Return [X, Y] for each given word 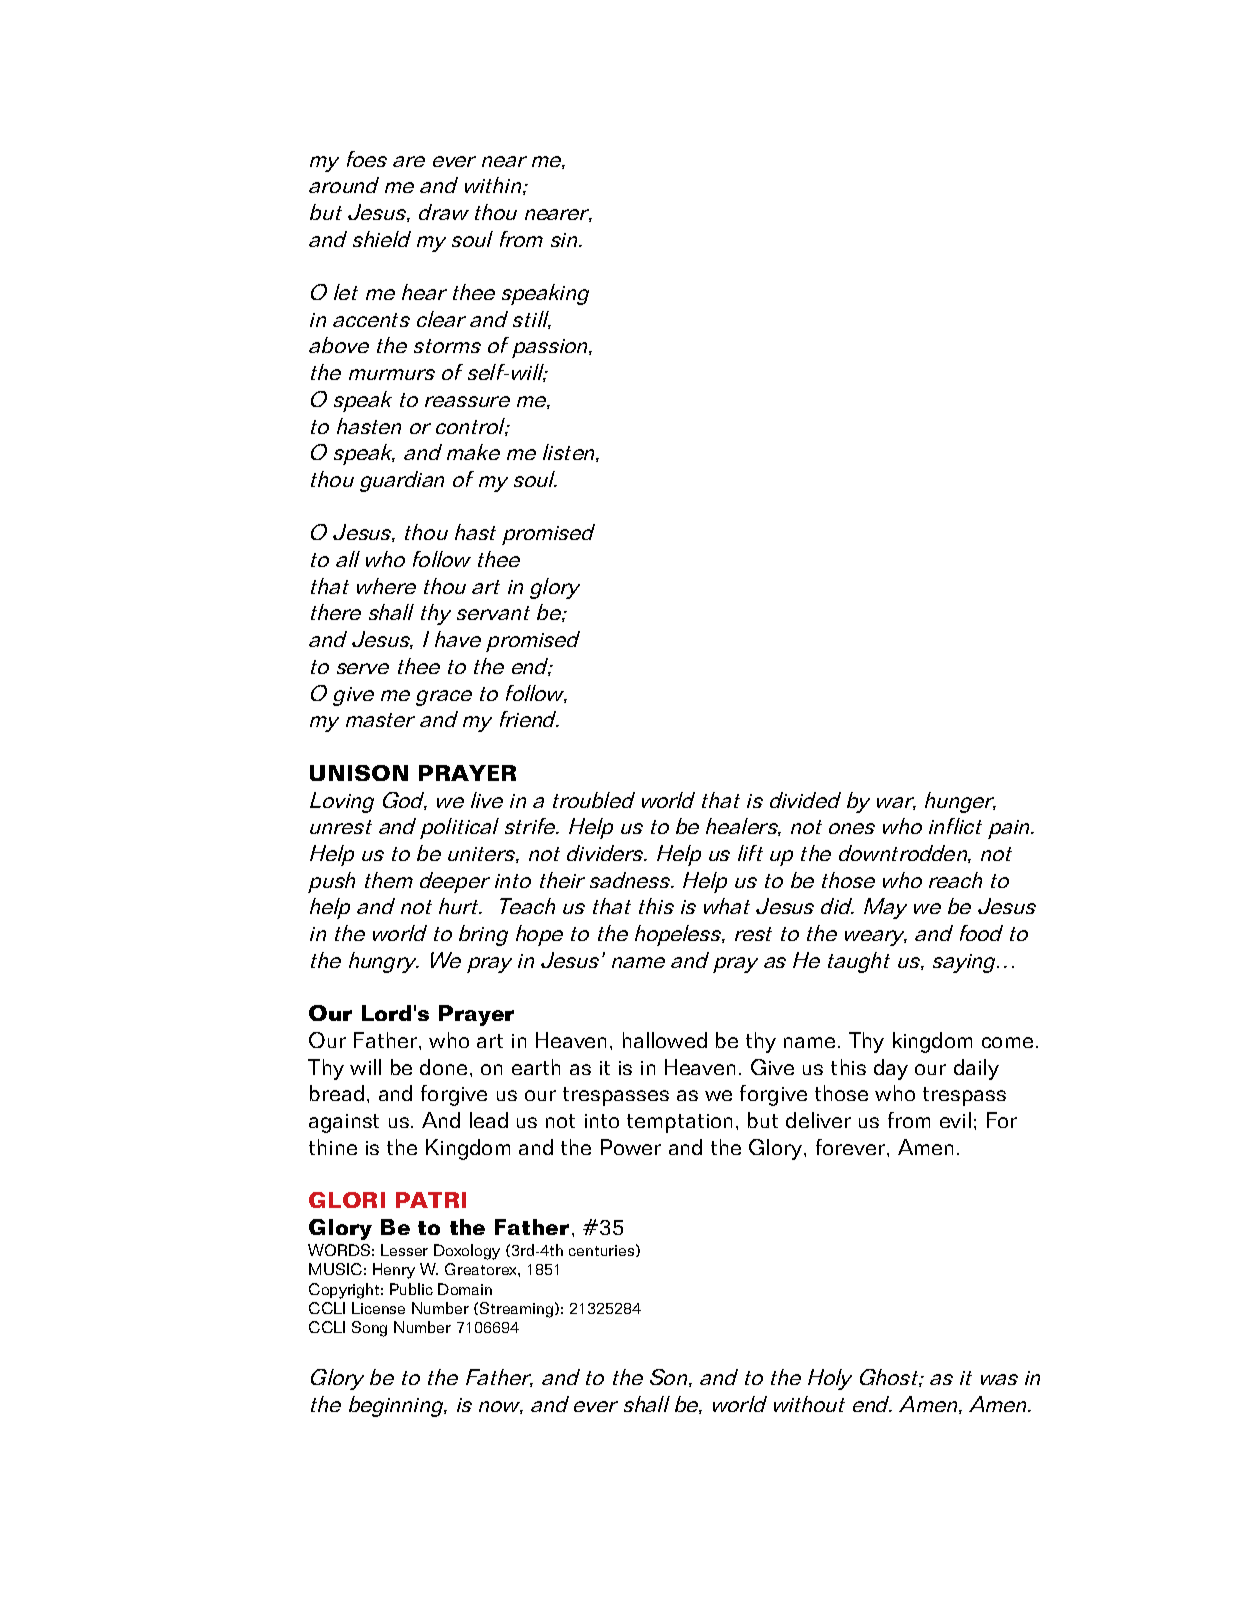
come [1007, 1042]
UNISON [359, 773]
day [891, 1069]
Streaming [516, 1310]
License [378, 1308]
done [443, 1067]
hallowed [665, 1040]
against [344, 1123]
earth [536, 1067]
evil [955, 1120]
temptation [679, 1123]
